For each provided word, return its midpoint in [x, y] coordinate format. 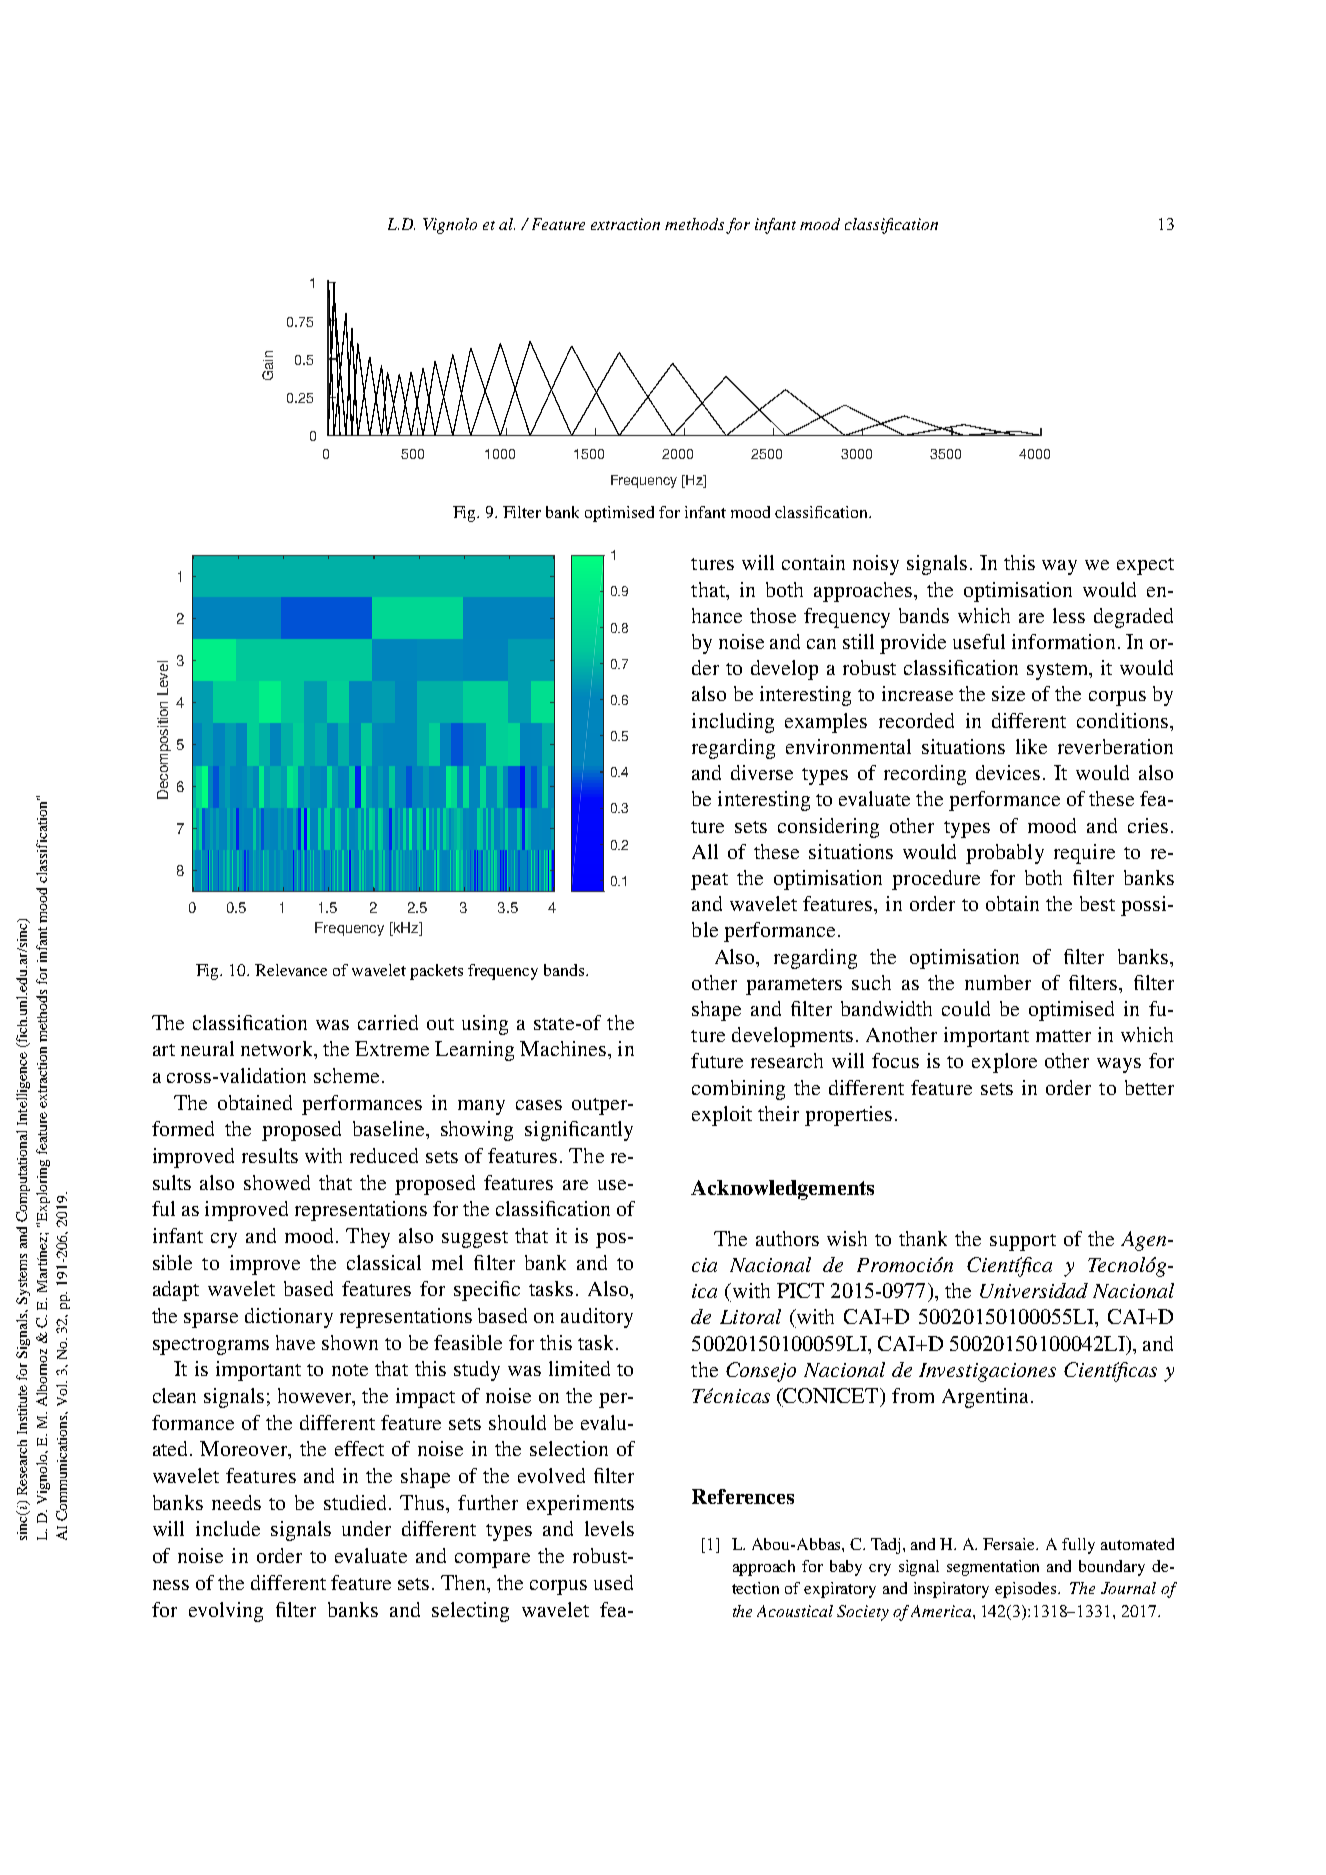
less [1069, 615]
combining [738, 1090]
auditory [597, 1318]
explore [1004, 1063]
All [705, 851]
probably [1005, 854]
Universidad [1034, 1290]
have [295, 1342]
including [733, 723]
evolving [226, 1612]
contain [813, 562]
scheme [346, 1075]
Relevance [291, 970]
